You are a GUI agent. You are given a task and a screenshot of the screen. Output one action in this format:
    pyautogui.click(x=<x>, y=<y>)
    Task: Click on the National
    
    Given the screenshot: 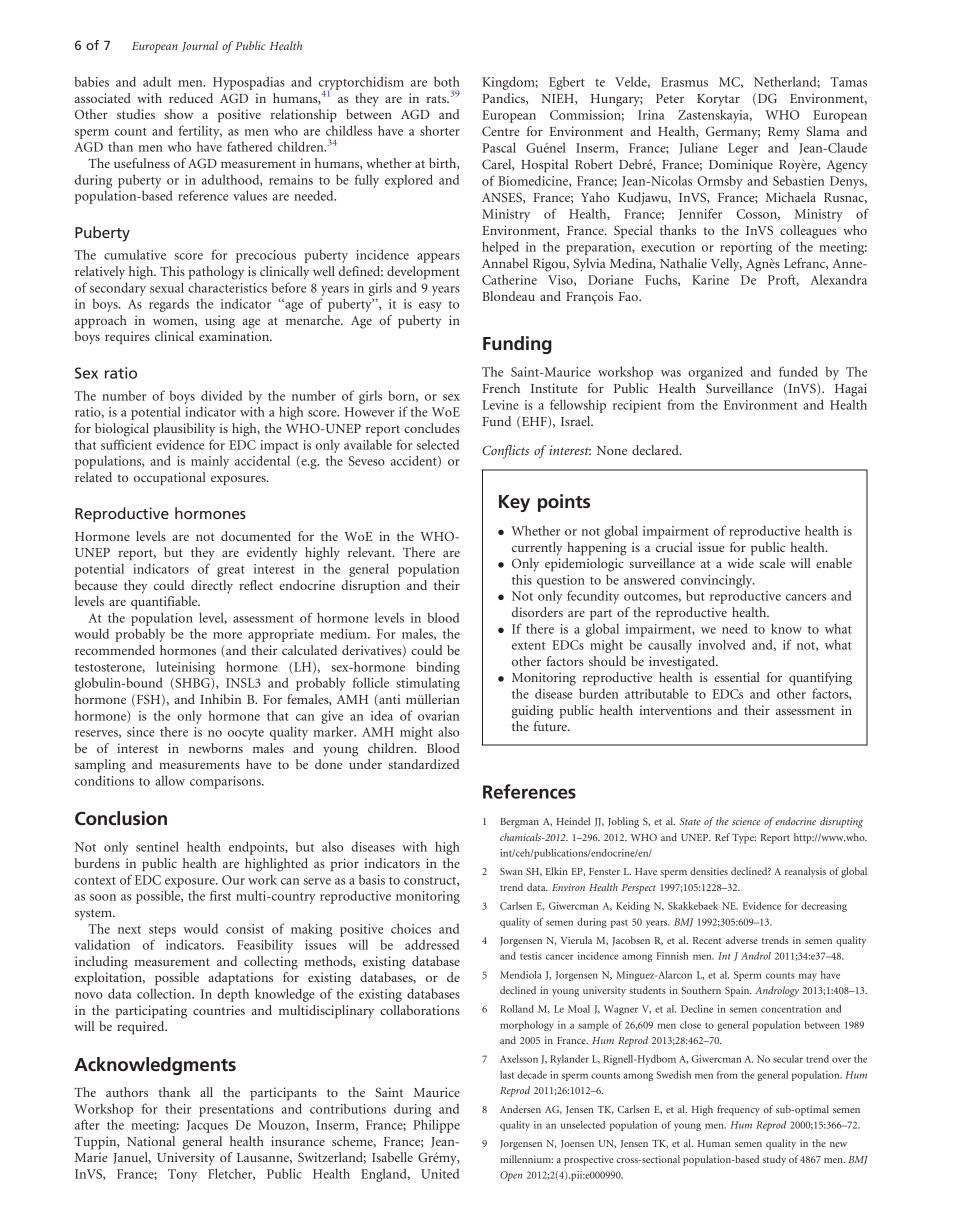 What is the action you would take?
    pyautogui.click(x=151, y=1141)
